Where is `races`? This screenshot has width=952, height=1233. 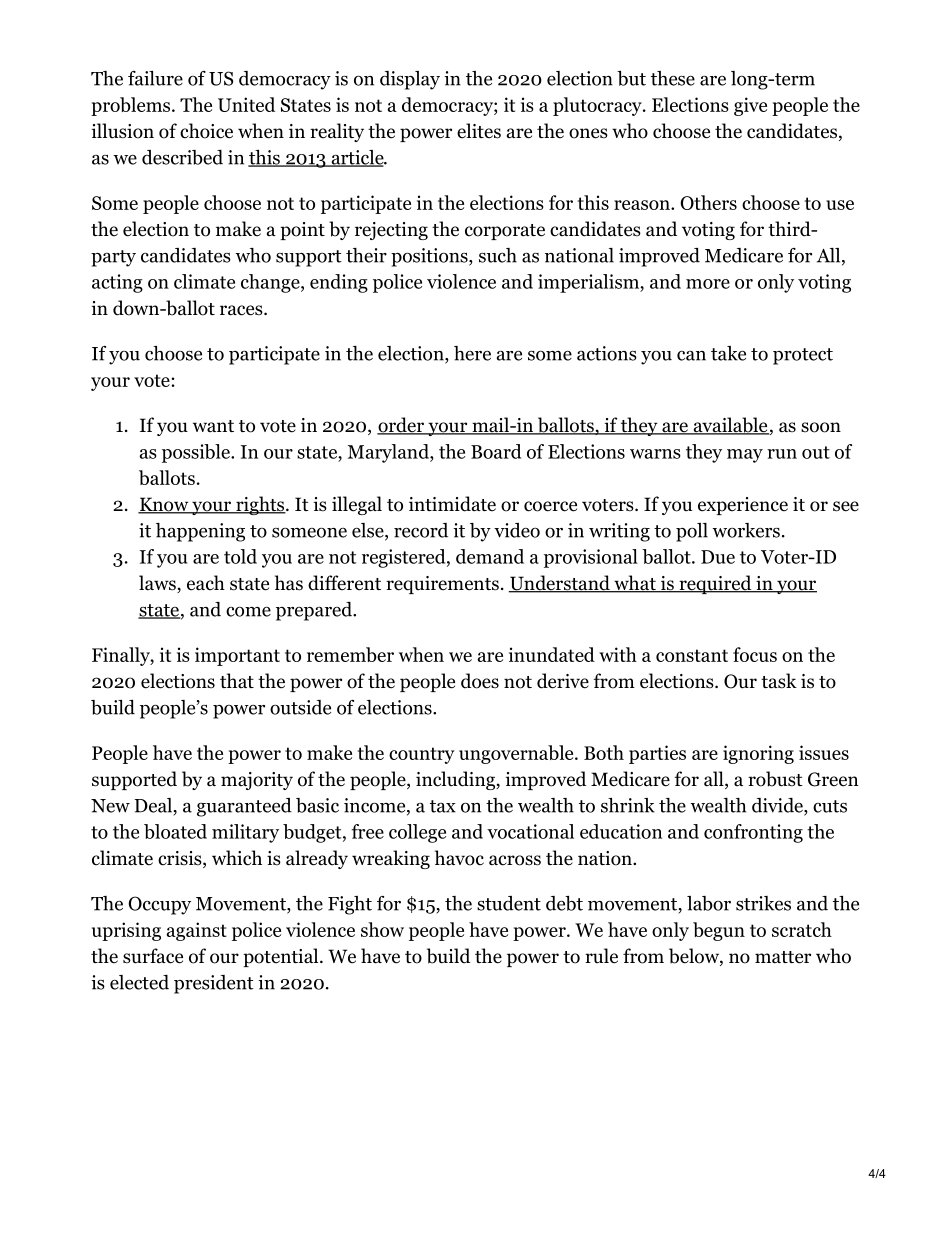 races is located at coordinates (242, 310).
